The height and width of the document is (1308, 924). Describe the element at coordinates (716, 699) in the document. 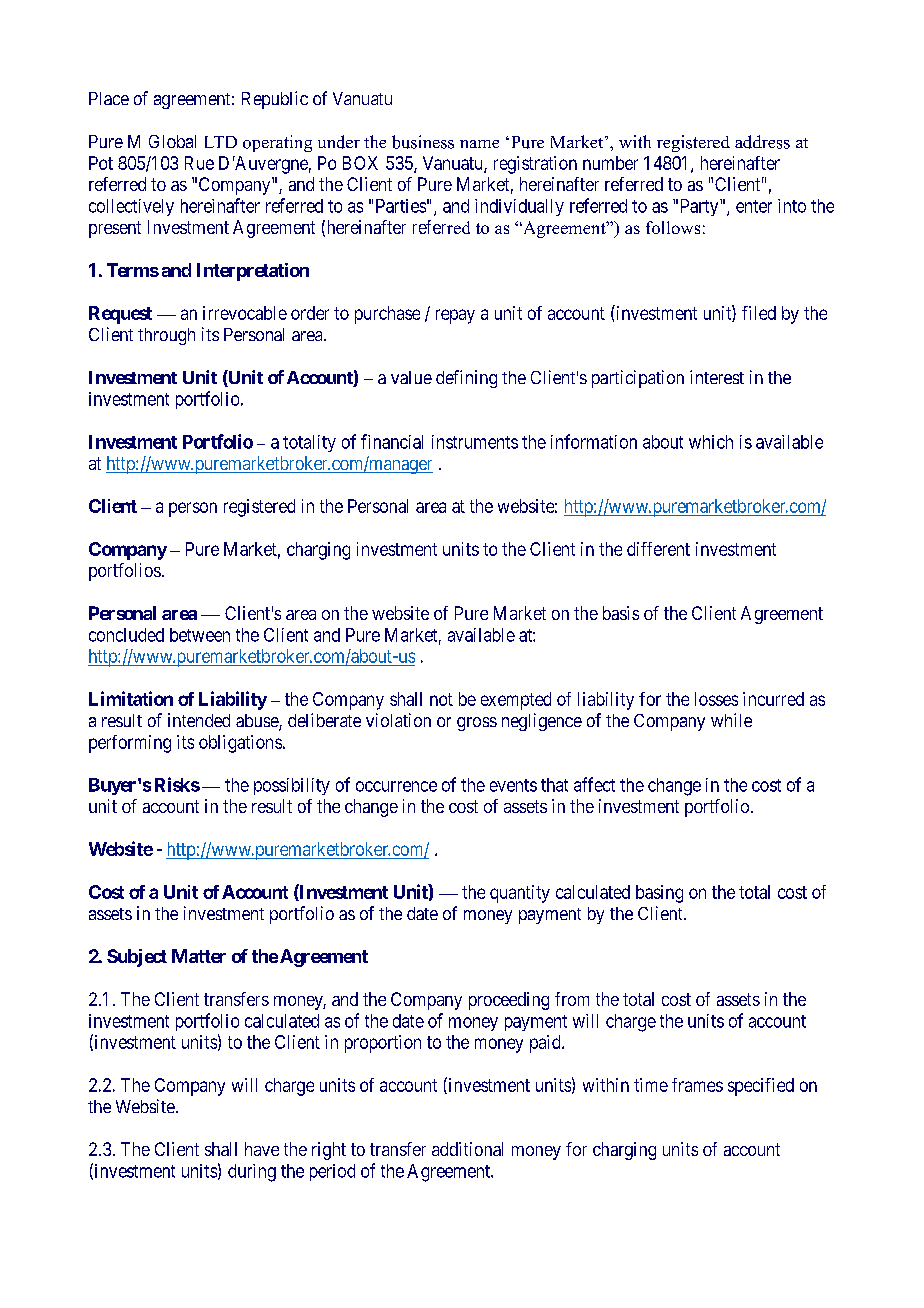

I see `losses` at that location.
